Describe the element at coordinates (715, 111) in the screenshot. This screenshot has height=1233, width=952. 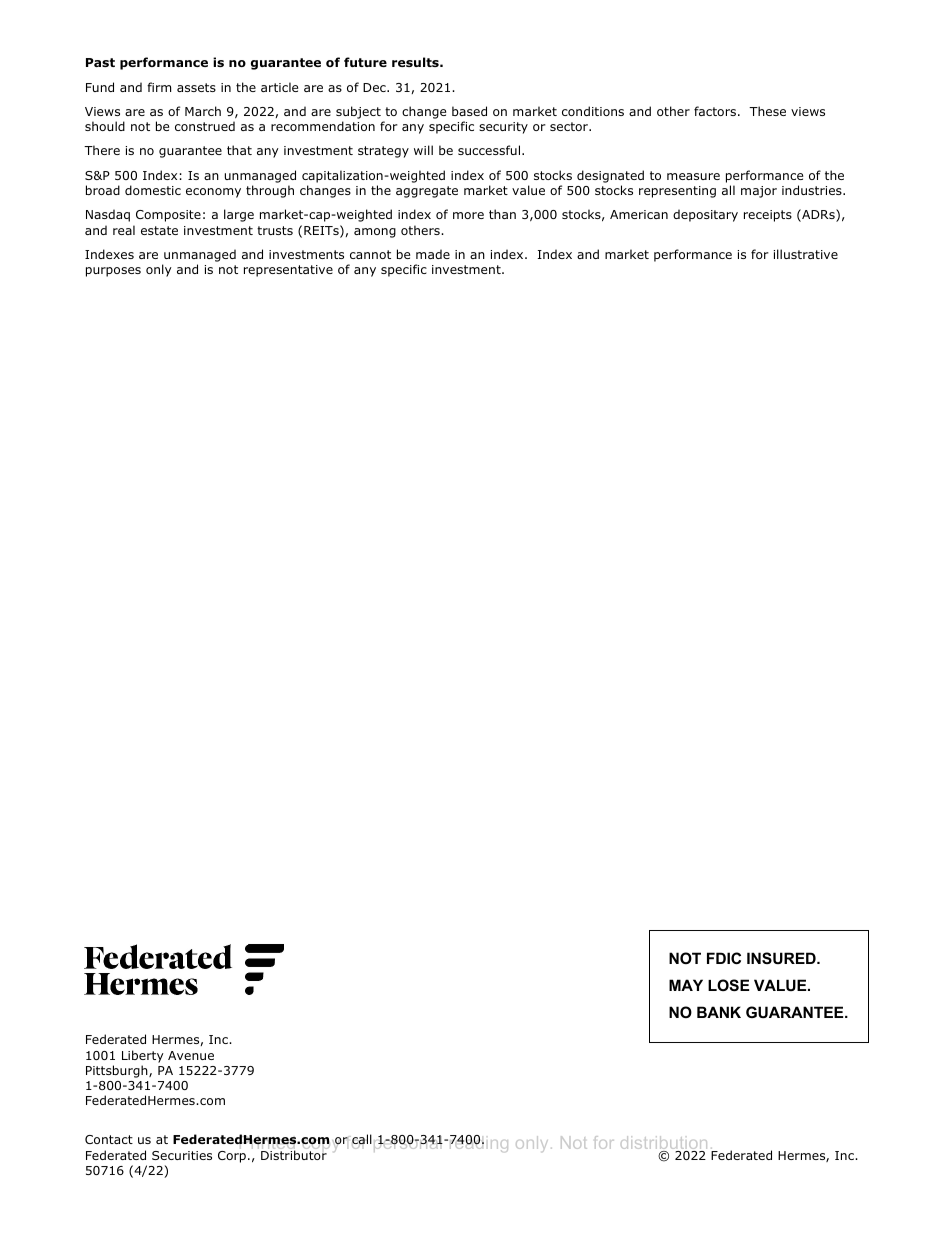
I see `factors` at that location.
